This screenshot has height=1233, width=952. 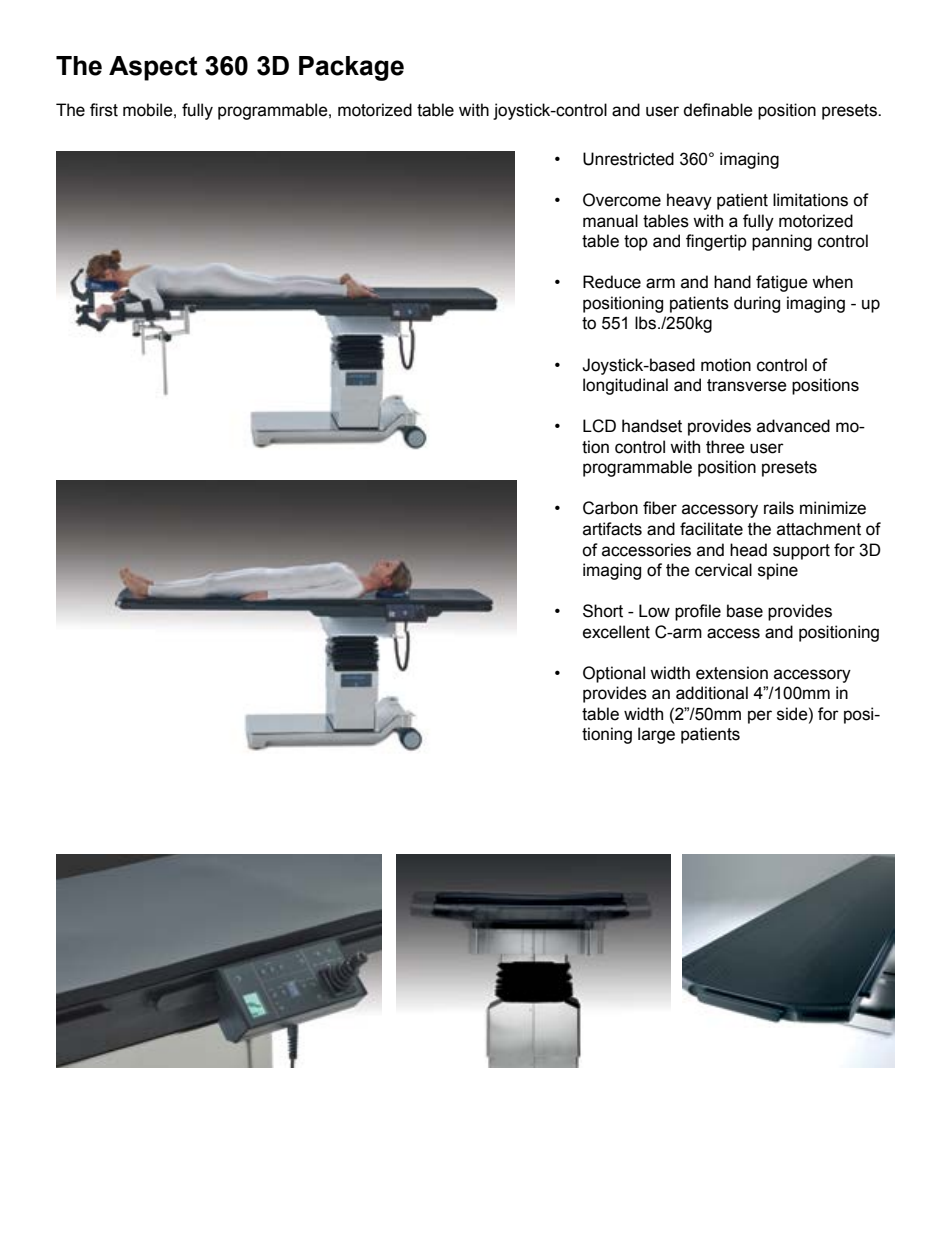 I want to click on Short, so click(x=603, y=611).
